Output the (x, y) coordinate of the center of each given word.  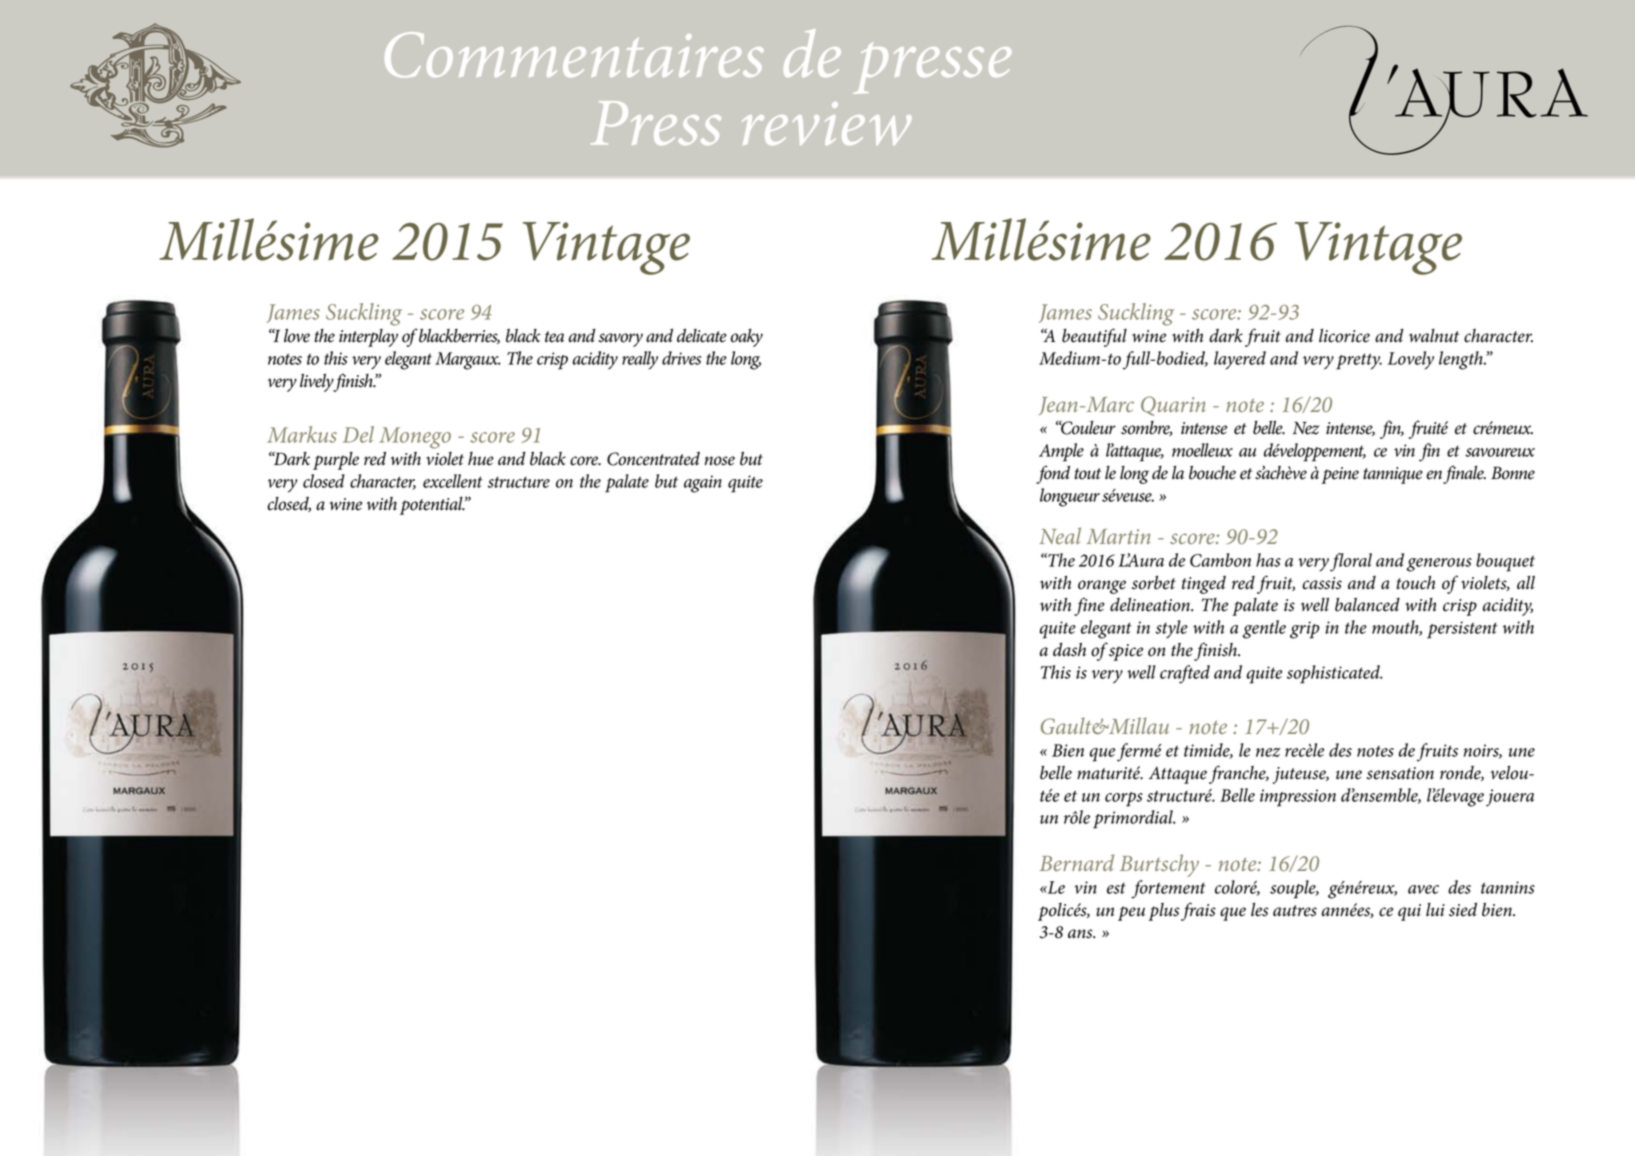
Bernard (1077, 862)
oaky (747, 338)
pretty (1359, 361)
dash (1069, 650)
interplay (368, 338)
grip (1305, 630)
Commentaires (574, 54)
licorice (1344, 336)
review (826, 123)
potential (432, 506)
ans (1081, 934)
